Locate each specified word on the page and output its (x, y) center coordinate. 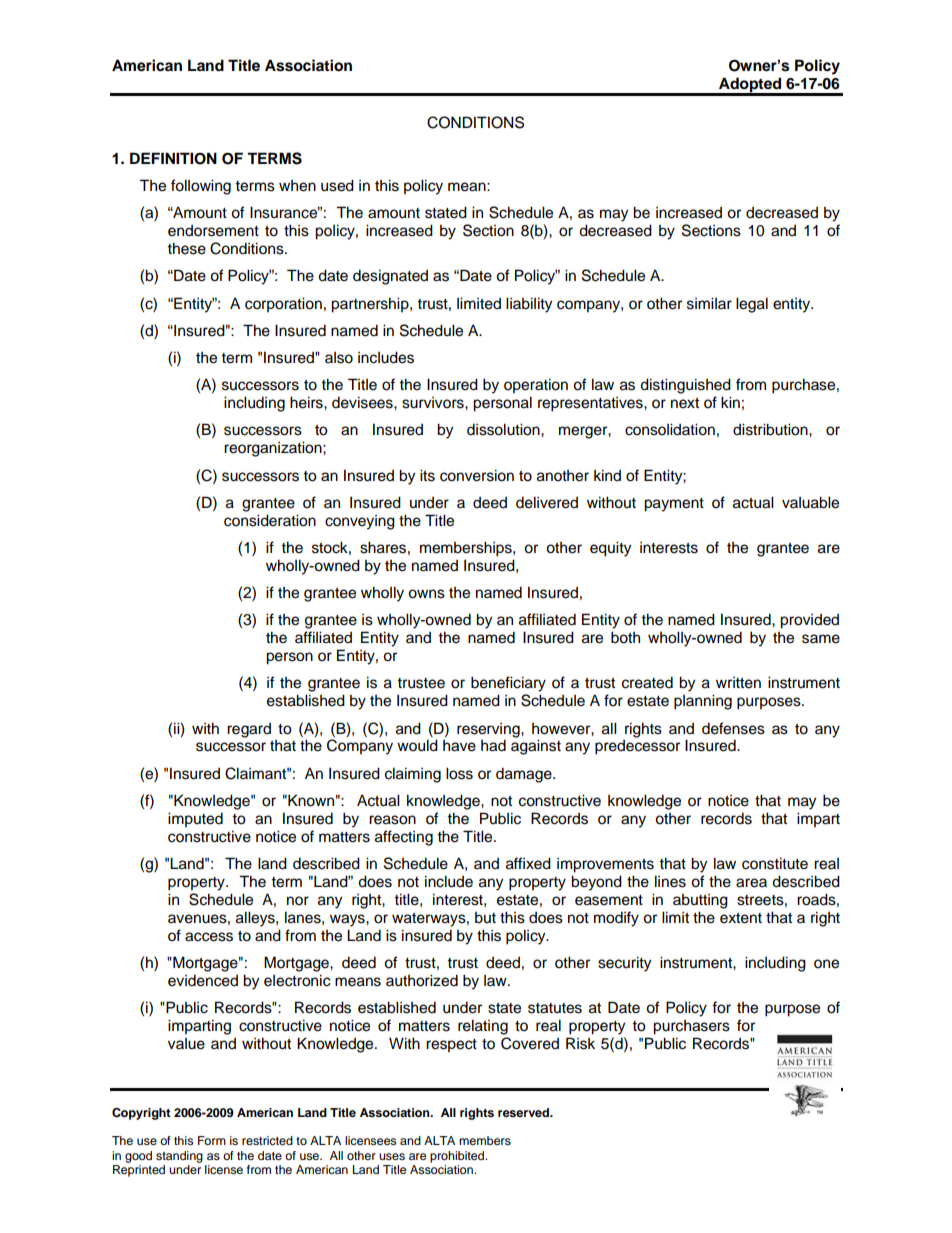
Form (212, 1140)
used (337, 185)
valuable (810, 502)
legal (752, 305)
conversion (477, 475)
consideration (270, 520)
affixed (528, 863)
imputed (195, 820)
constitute (775, 863)
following (201, 187)
